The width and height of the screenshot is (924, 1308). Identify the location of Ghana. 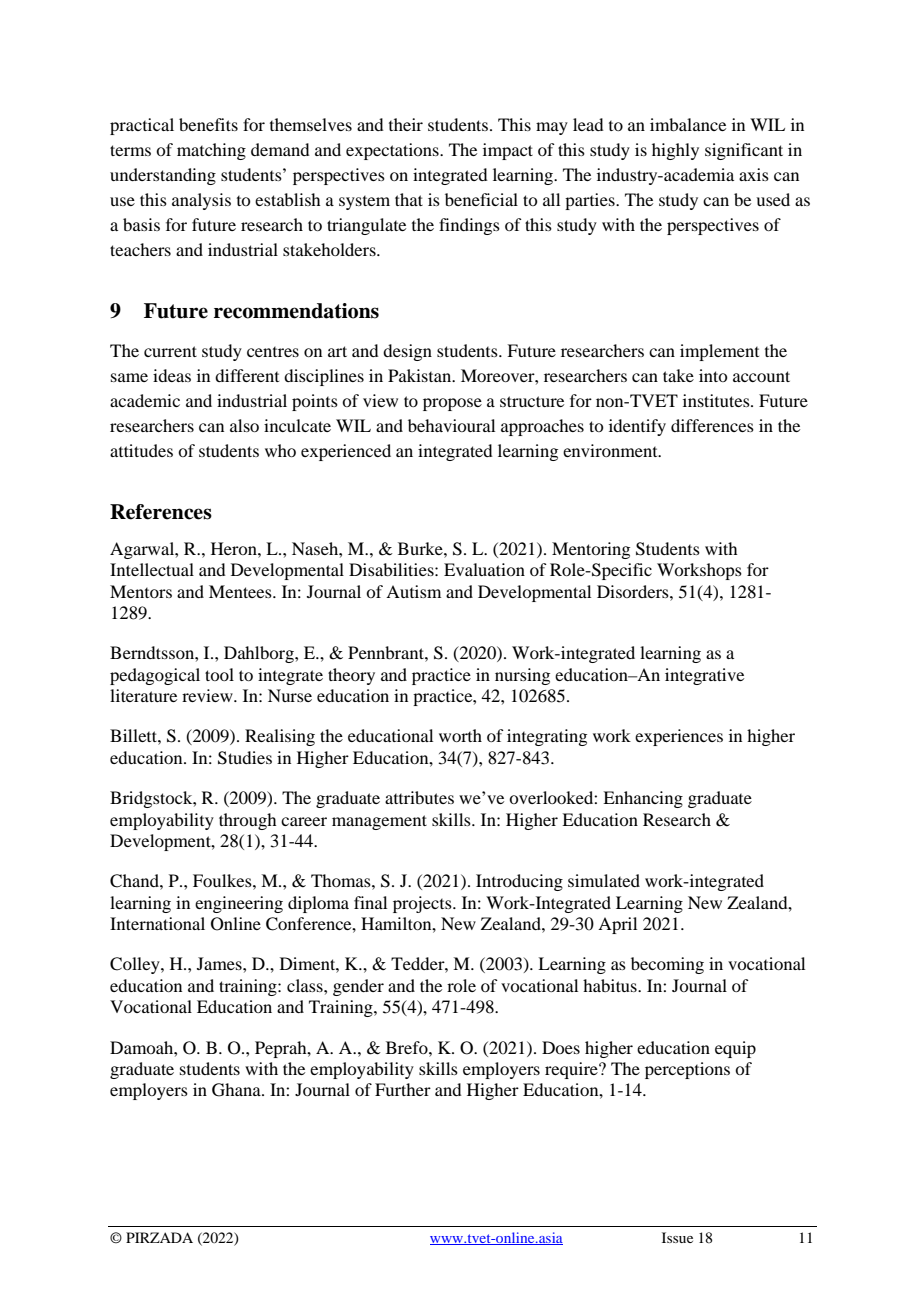
(237, 1090).
